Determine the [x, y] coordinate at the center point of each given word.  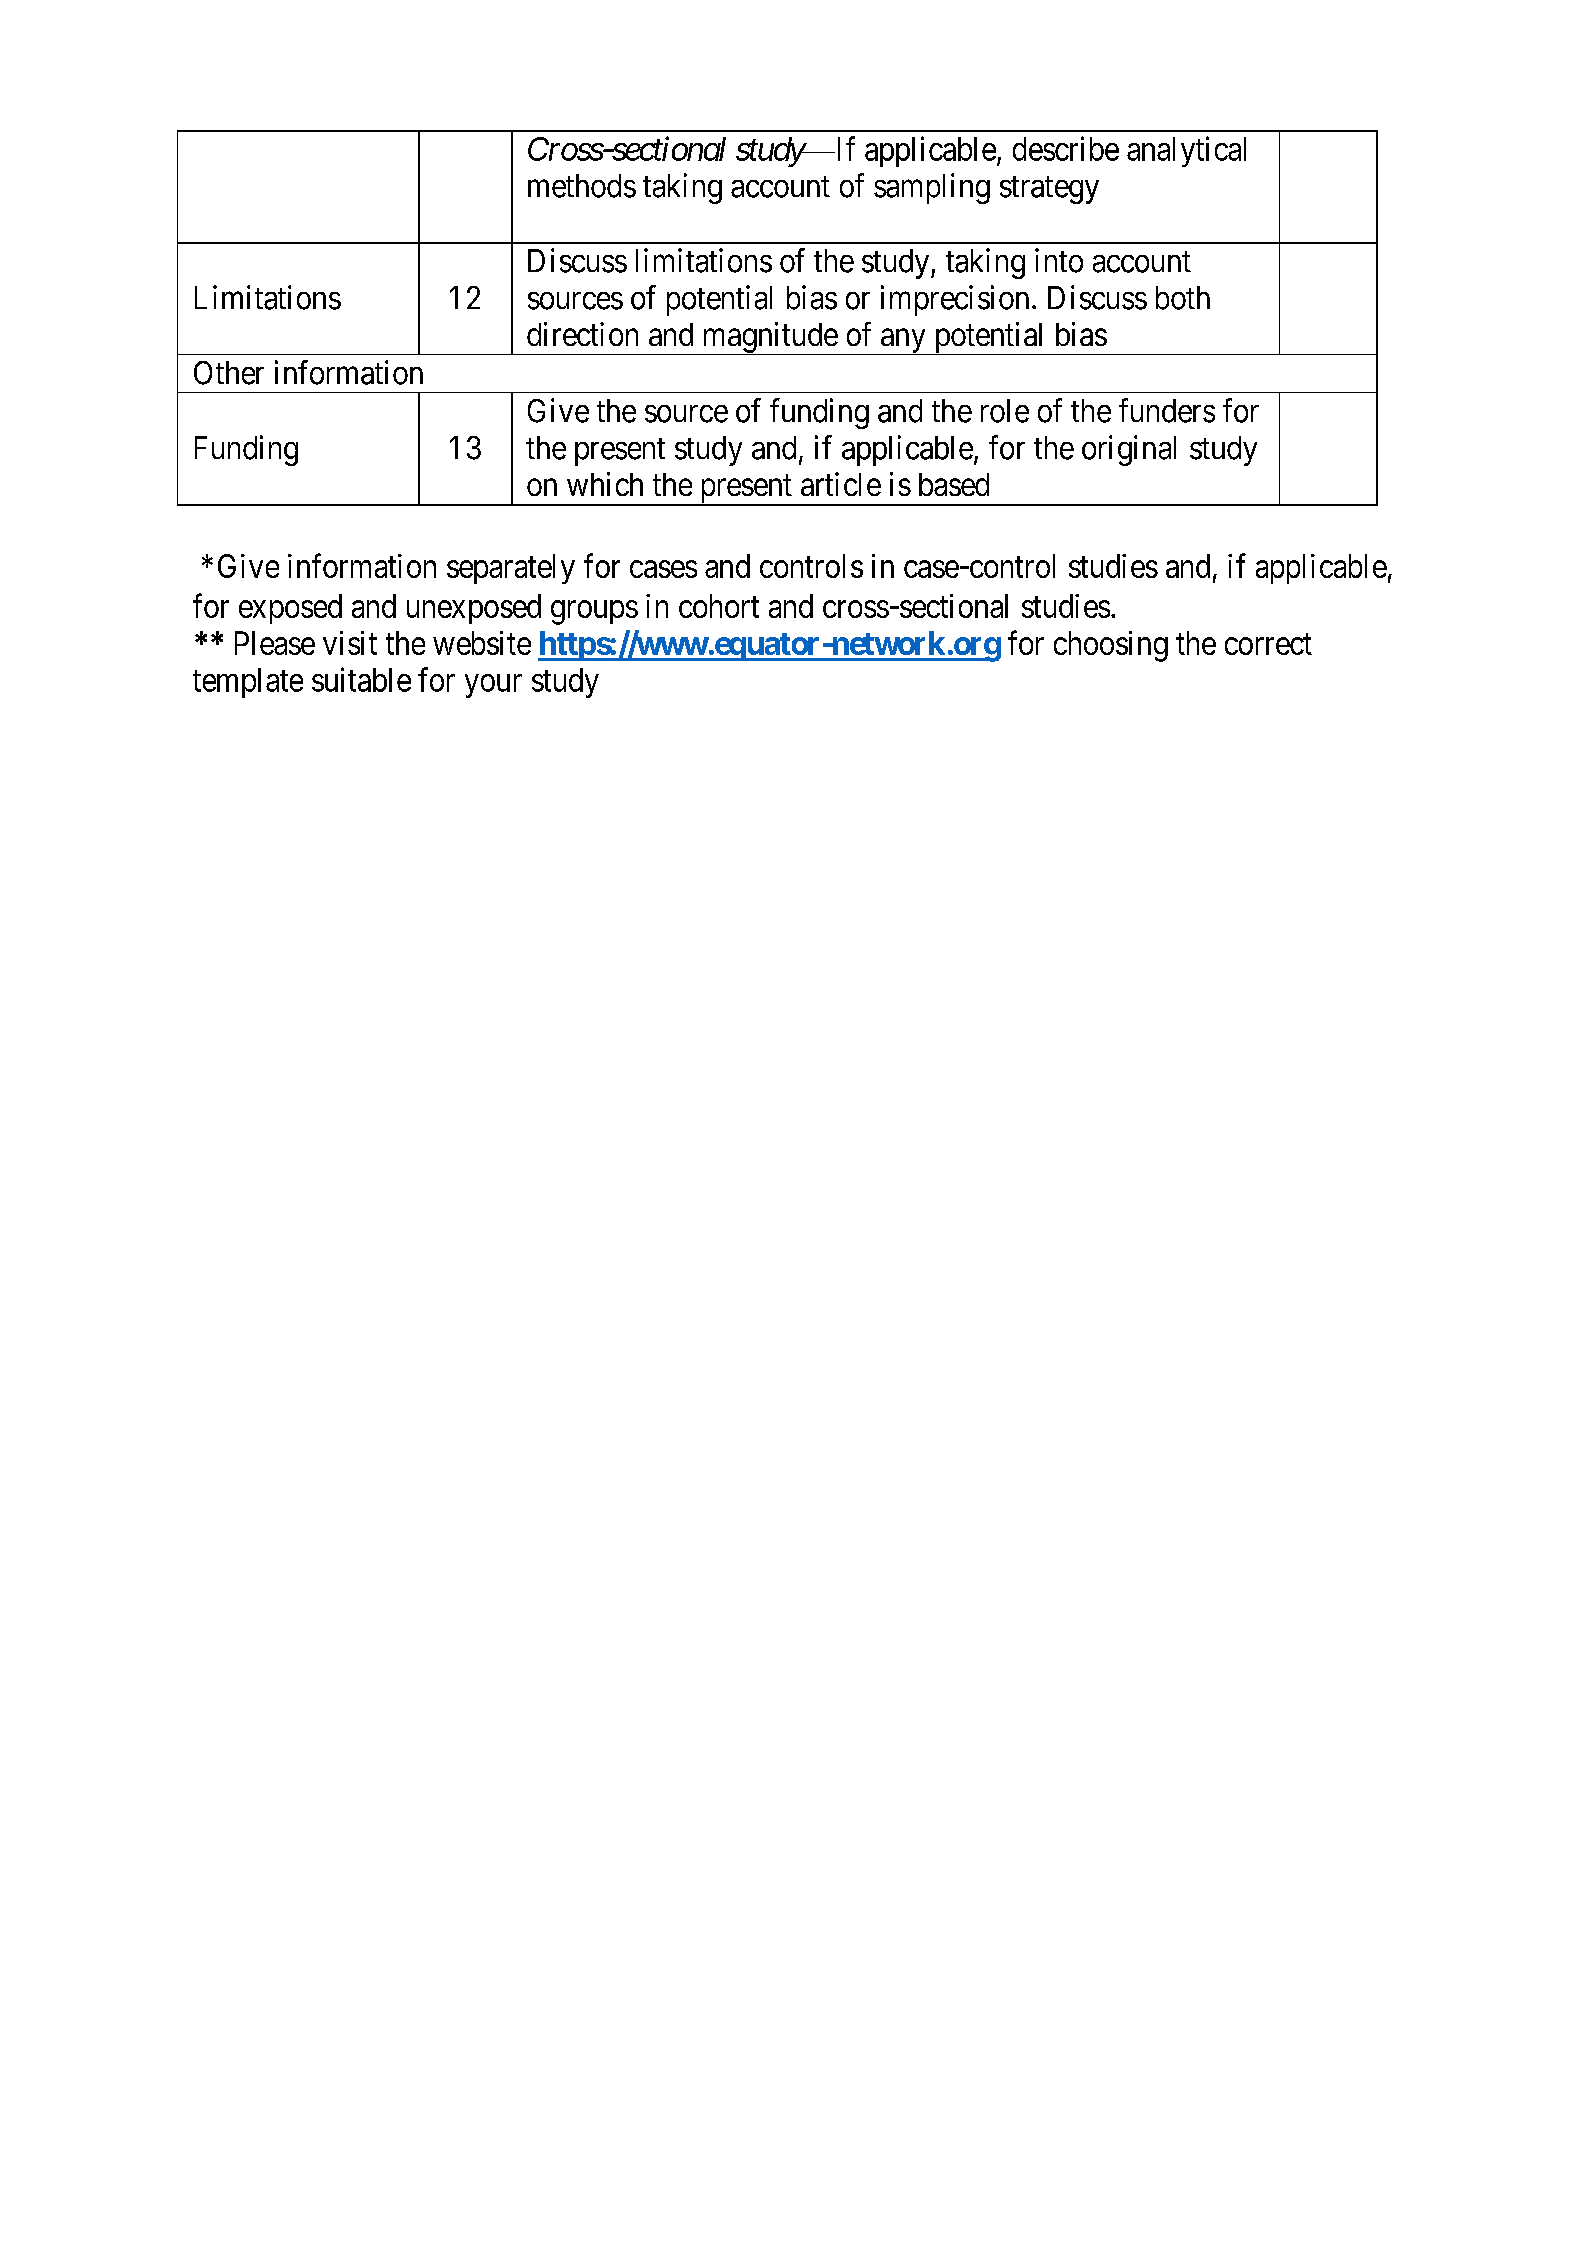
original [1129, 450]
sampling [932, 188]
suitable [361, 679]
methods [582, 186]
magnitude [769, 338]
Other [229, 373]
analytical [1186, 151]
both [1183, 298]
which [605, 484]
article [841, 484]
